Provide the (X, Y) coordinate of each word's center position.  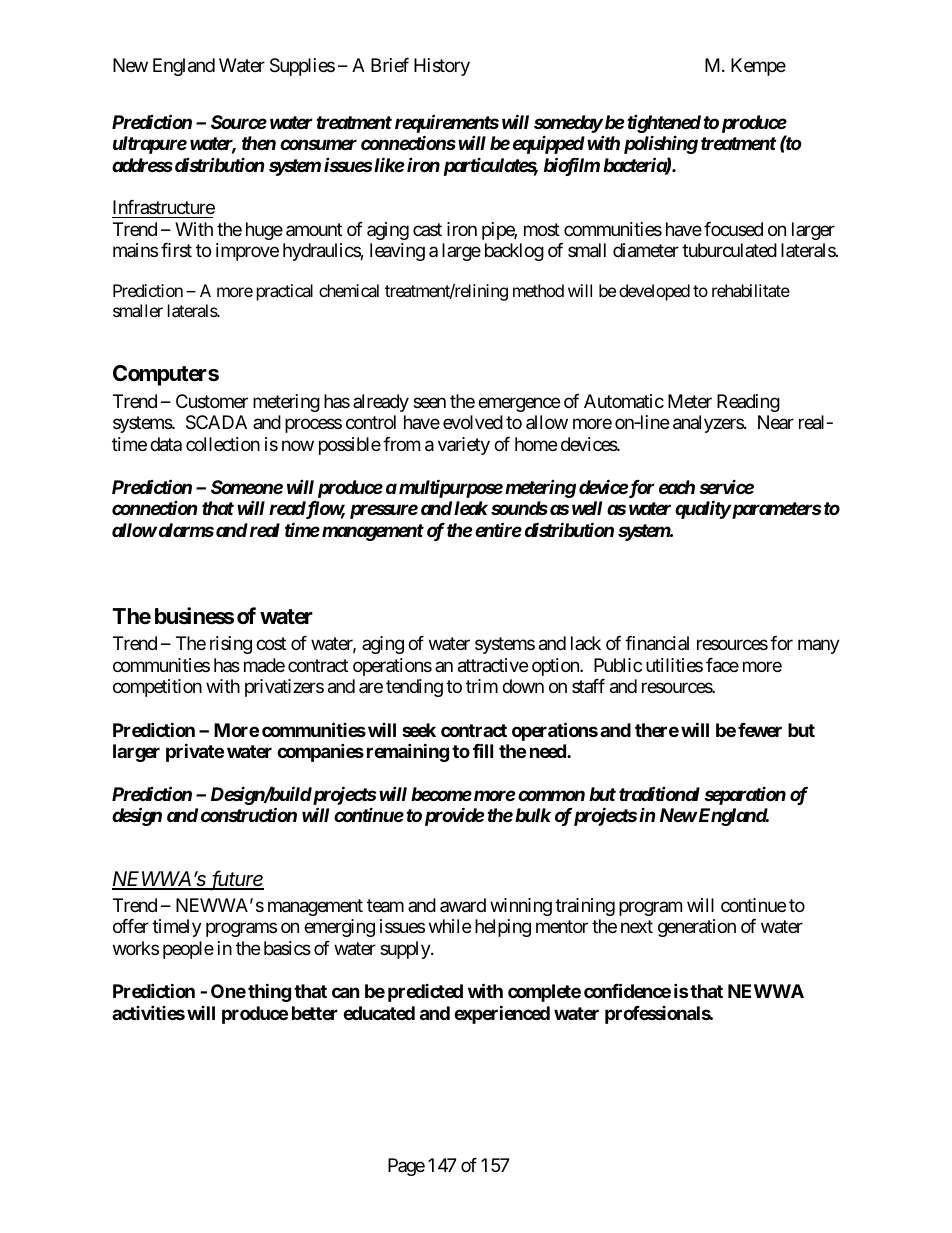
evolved (473, 422)
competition (157, 688)
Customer (212, 401)
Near (776, 422)
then (259, 143)
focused (733, 229)
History (442, 67)
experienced (502, 1014)
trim (482, 686)
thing (269, 992)
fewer (760, 730)
